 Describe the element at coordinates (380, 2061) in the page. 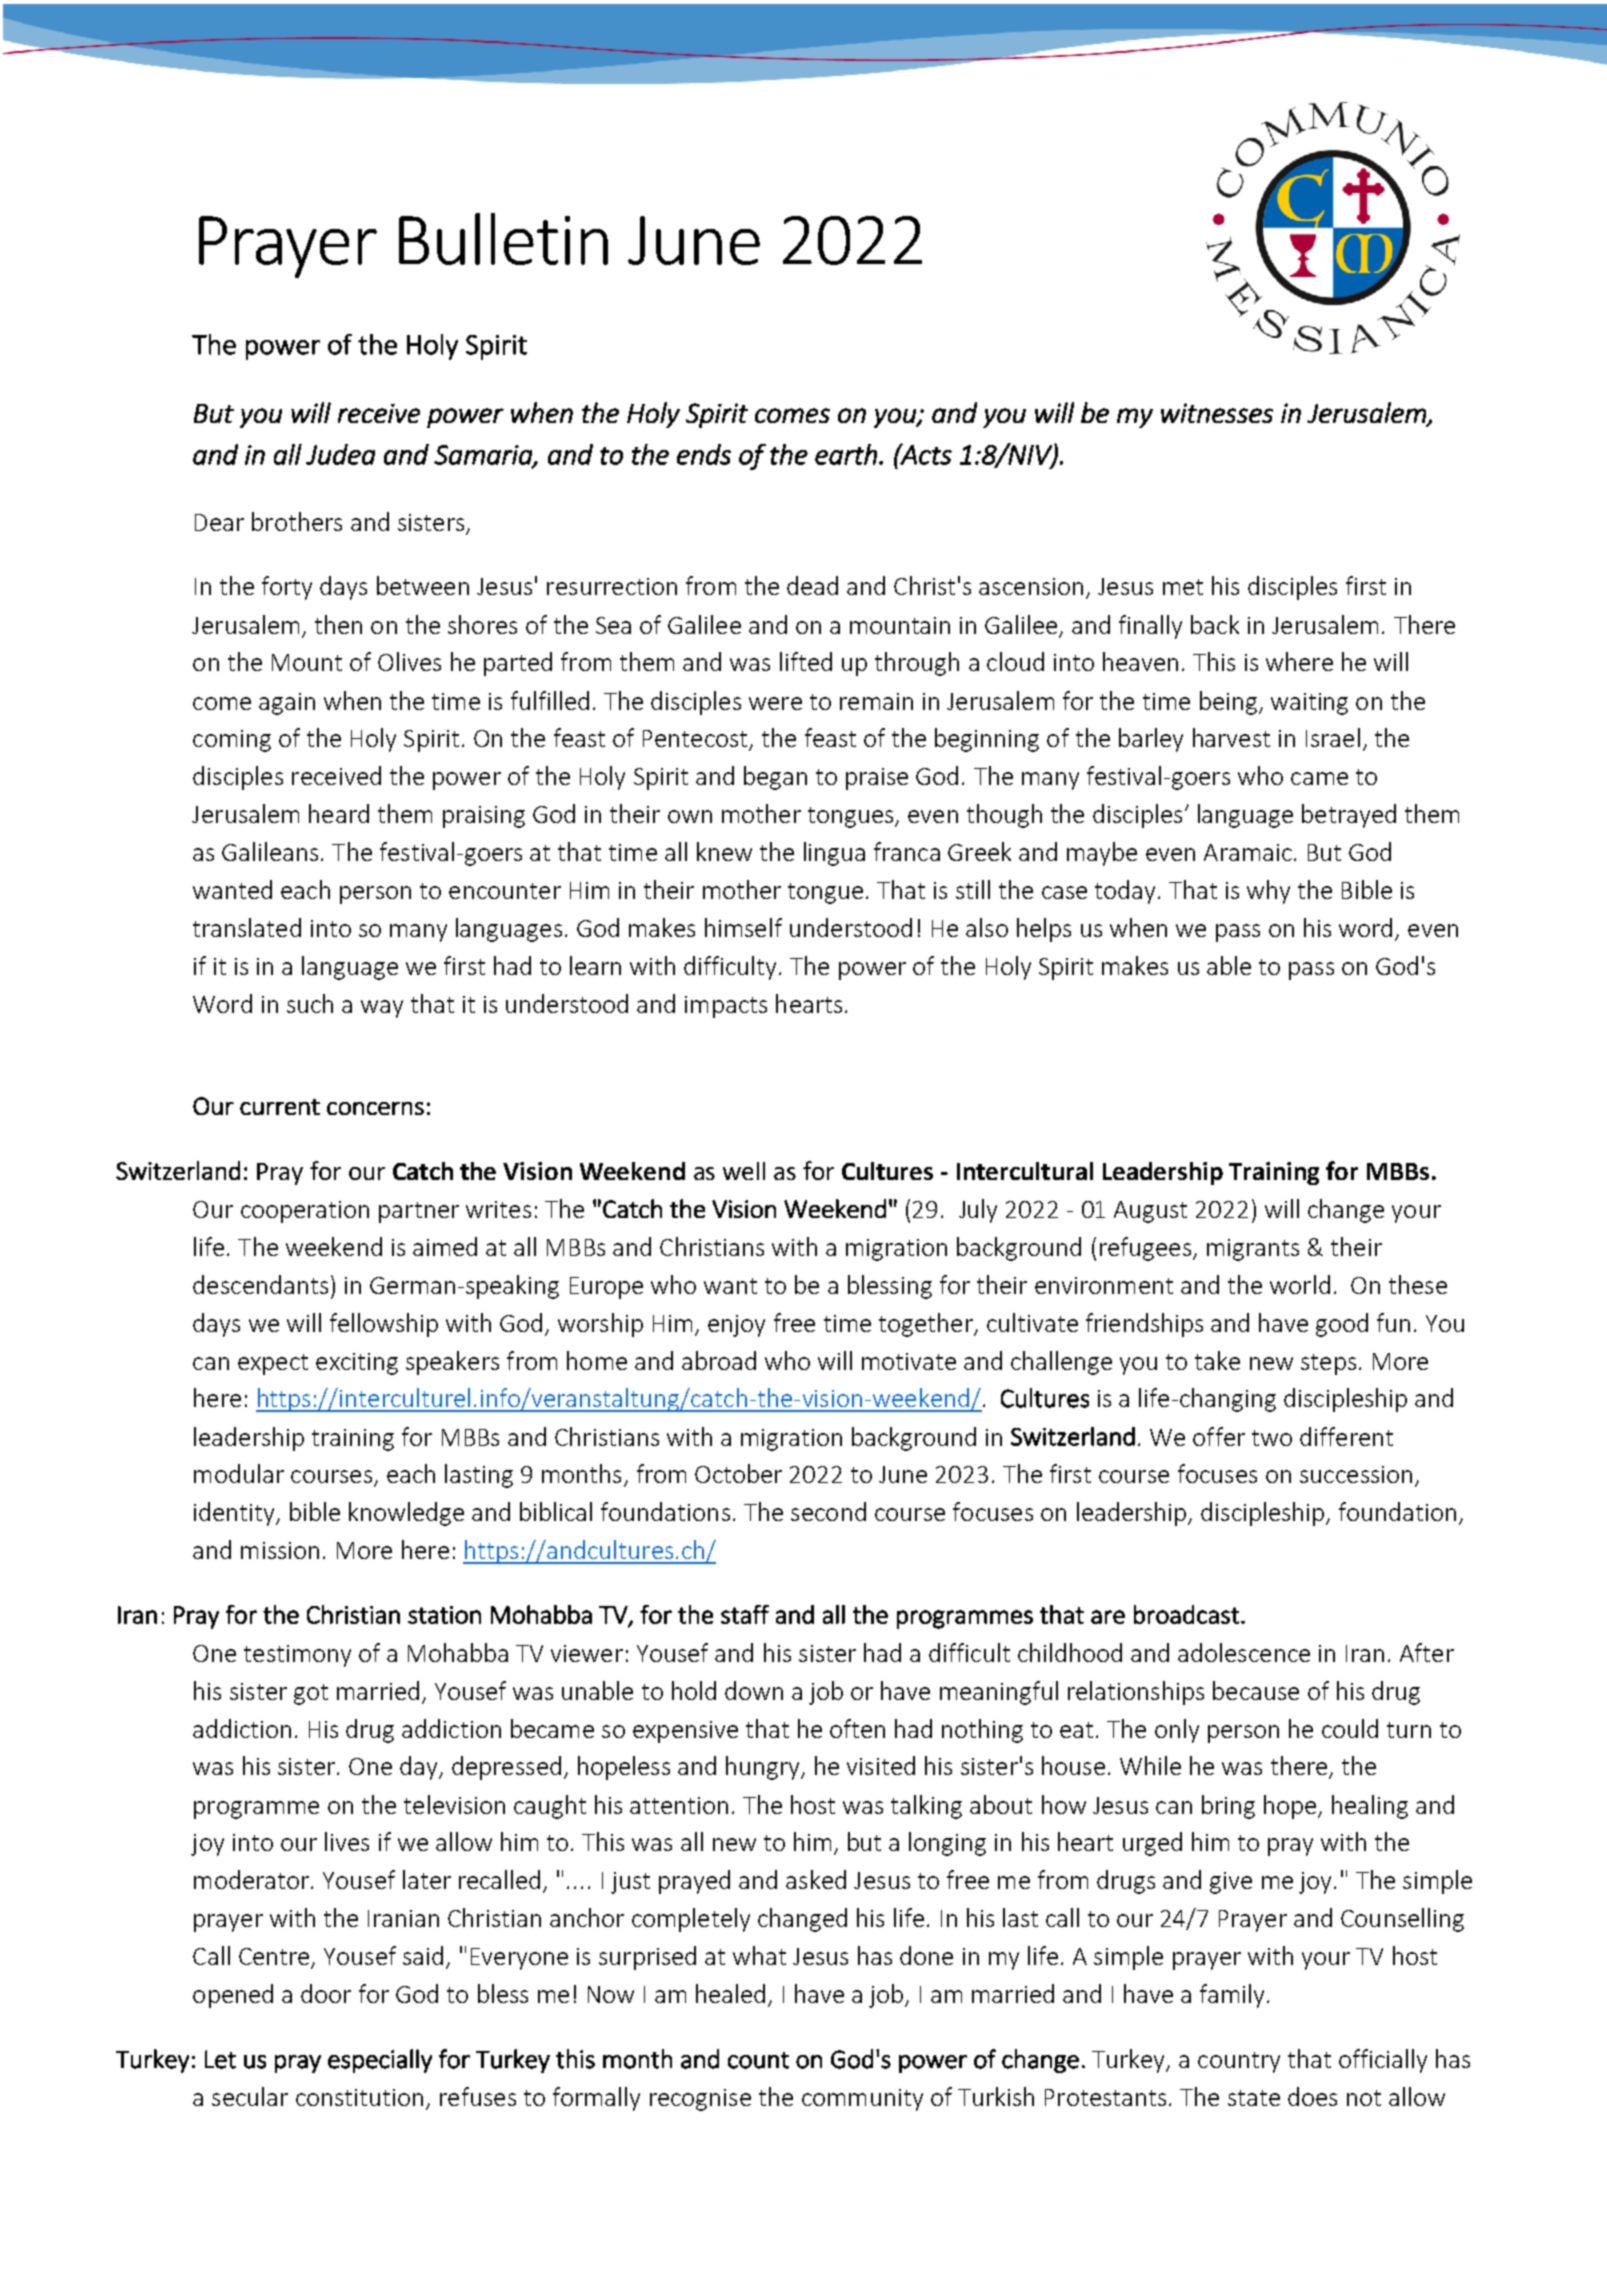

I see `especially` at that location.
